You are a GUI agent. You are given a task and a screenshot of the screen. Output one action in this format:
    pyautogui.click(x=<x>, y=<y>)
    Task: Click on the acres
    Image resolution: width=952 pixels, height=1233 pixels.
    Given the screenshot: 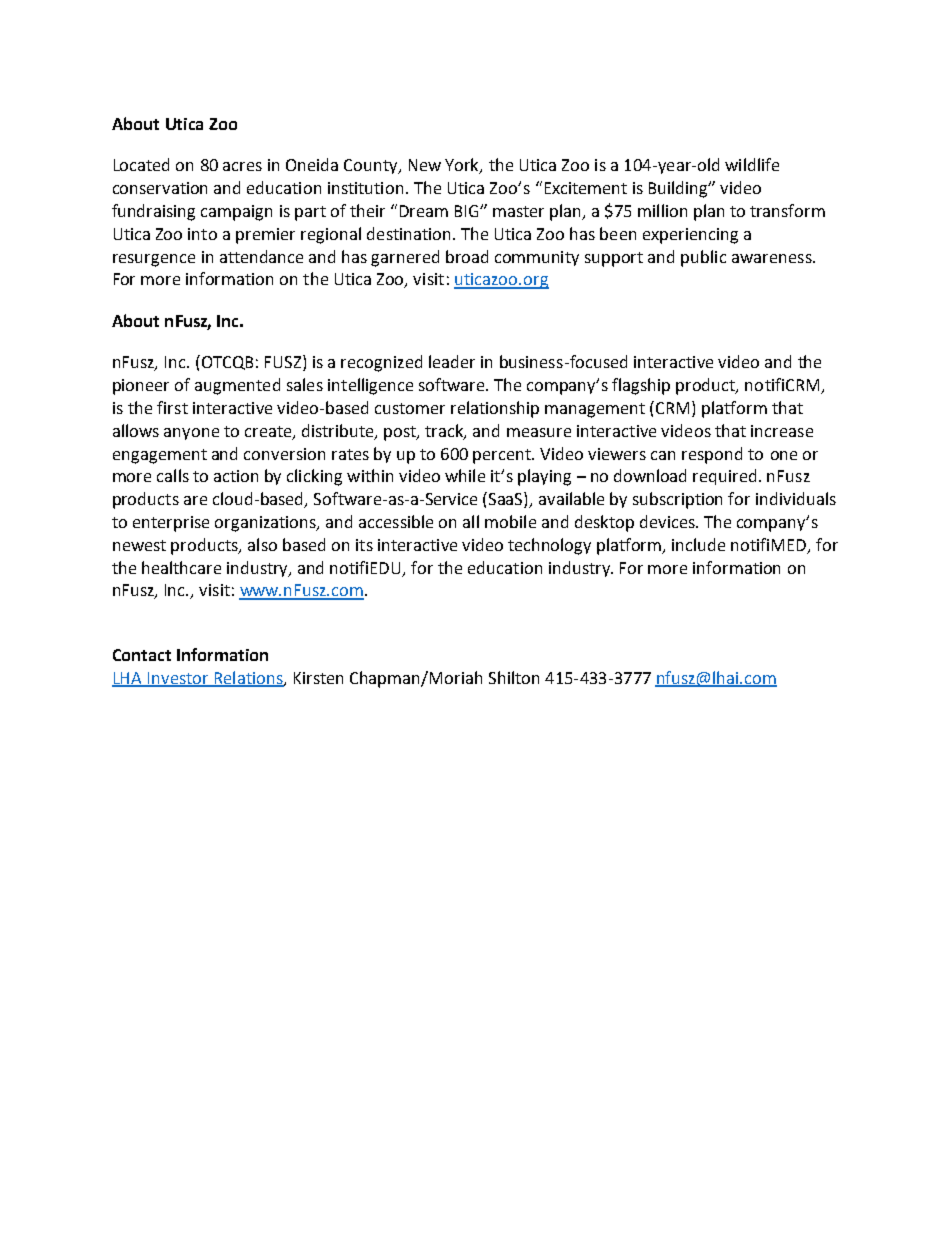 What is the action you would take?
    pyautogui.click(x=242, y=166)
